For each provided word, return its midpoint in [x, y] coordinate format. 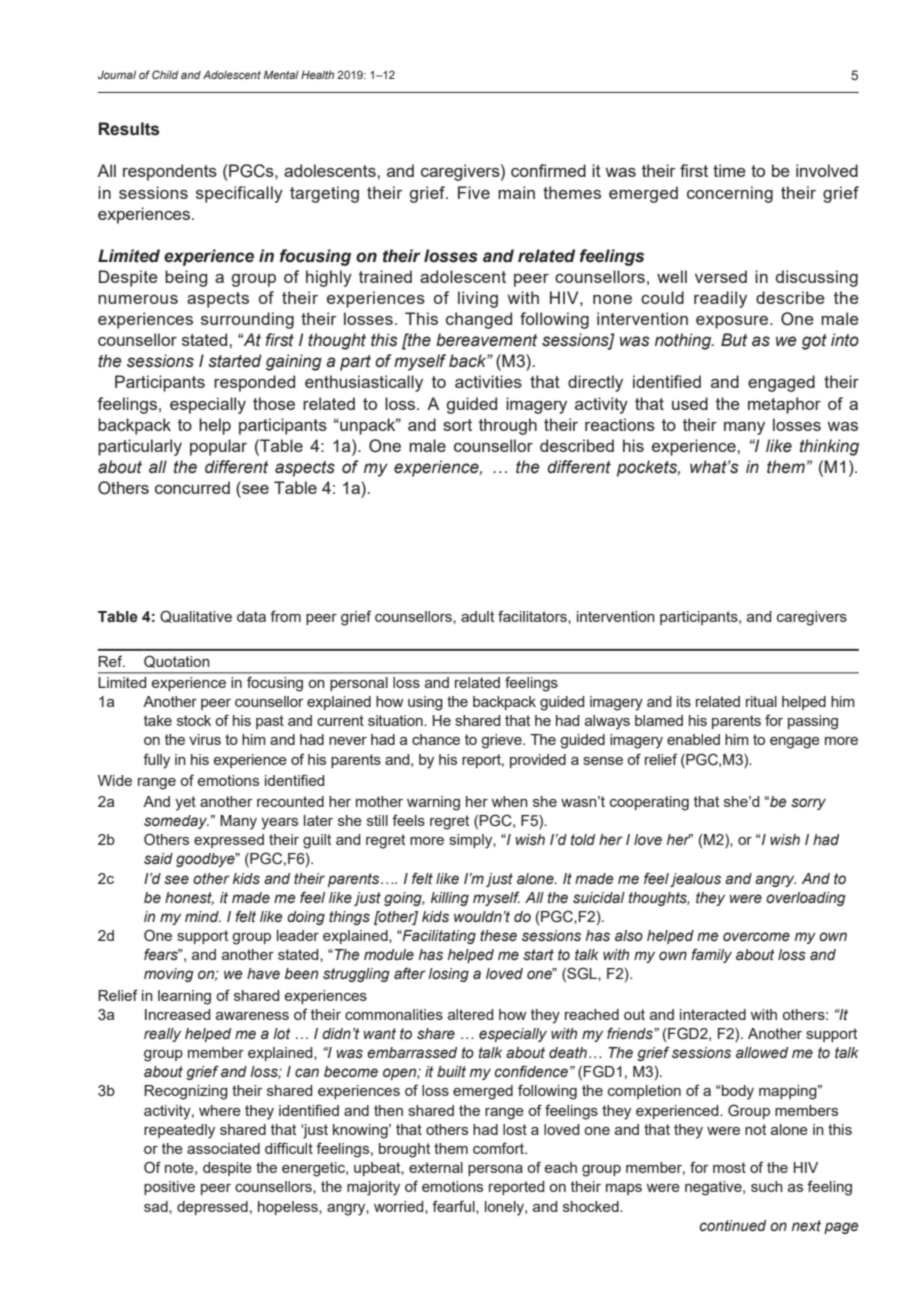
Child [165, 74]
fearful [454, 1207]
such [767, 1186]
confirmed [548, 170]
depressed [212, 1208]
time [729, 170]
